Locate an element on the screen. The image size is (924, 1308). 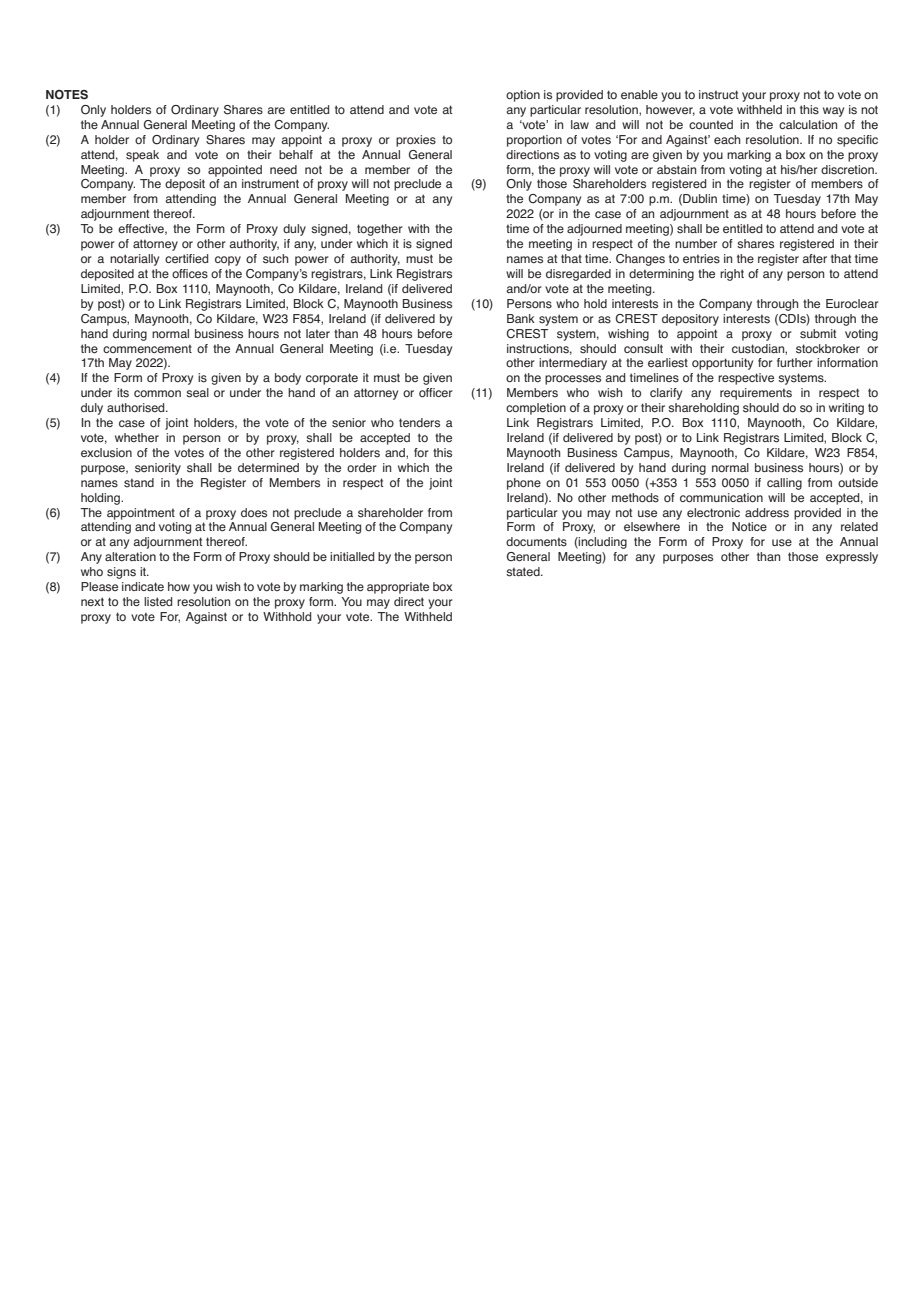
further is located at coordinates (795, 362).
